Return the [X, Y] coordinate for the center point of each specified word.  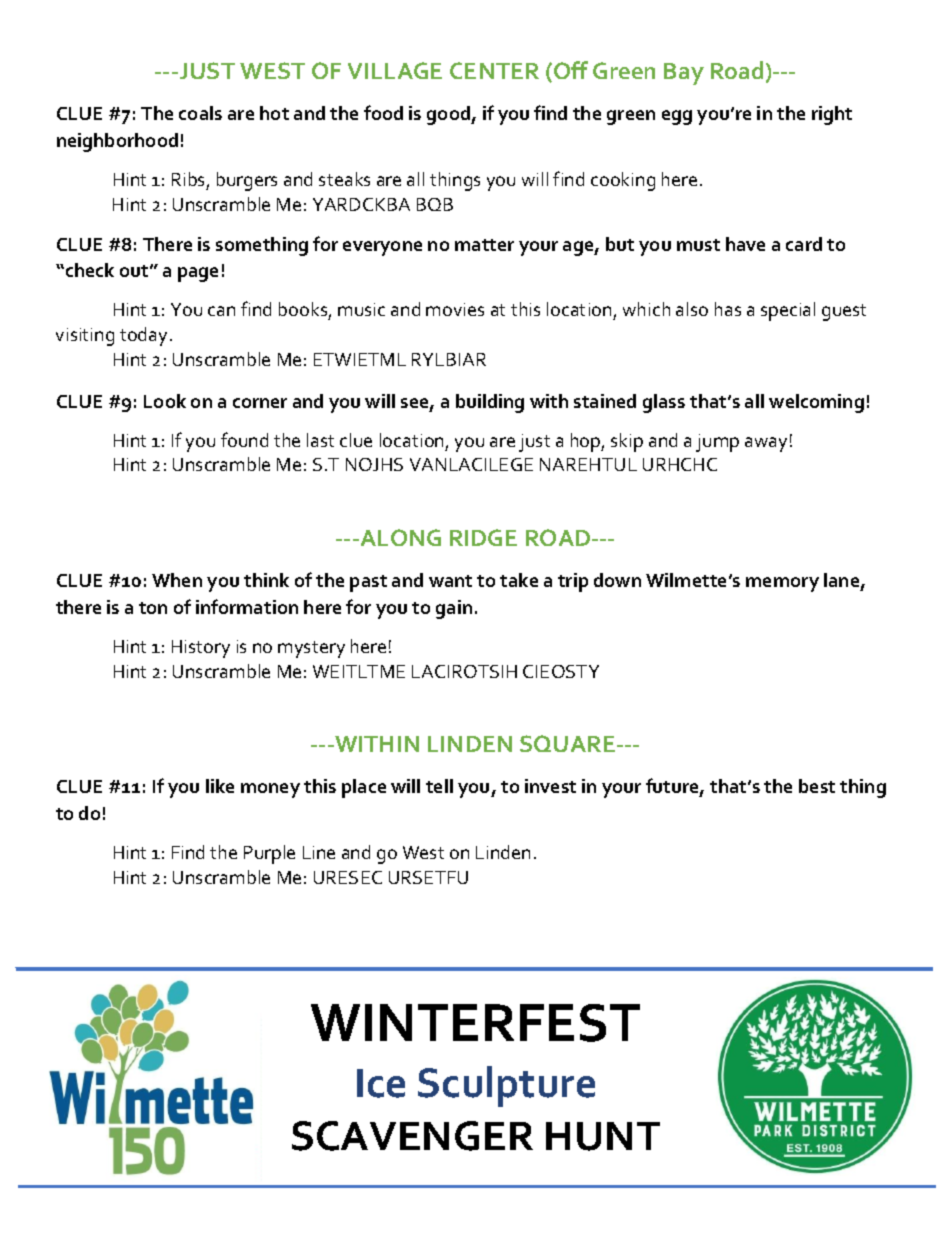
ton [153, 608]
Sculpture [506, 1086]
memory [782, 584]
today [143, 336]
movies [455, 309]
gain [454, 609]
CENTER [494, 70]
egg [677, 117]
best [817, 786]
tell [439, 786]
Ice [381, 1083]
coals [200, 113]
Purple [269, 854]
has [728, 309]
